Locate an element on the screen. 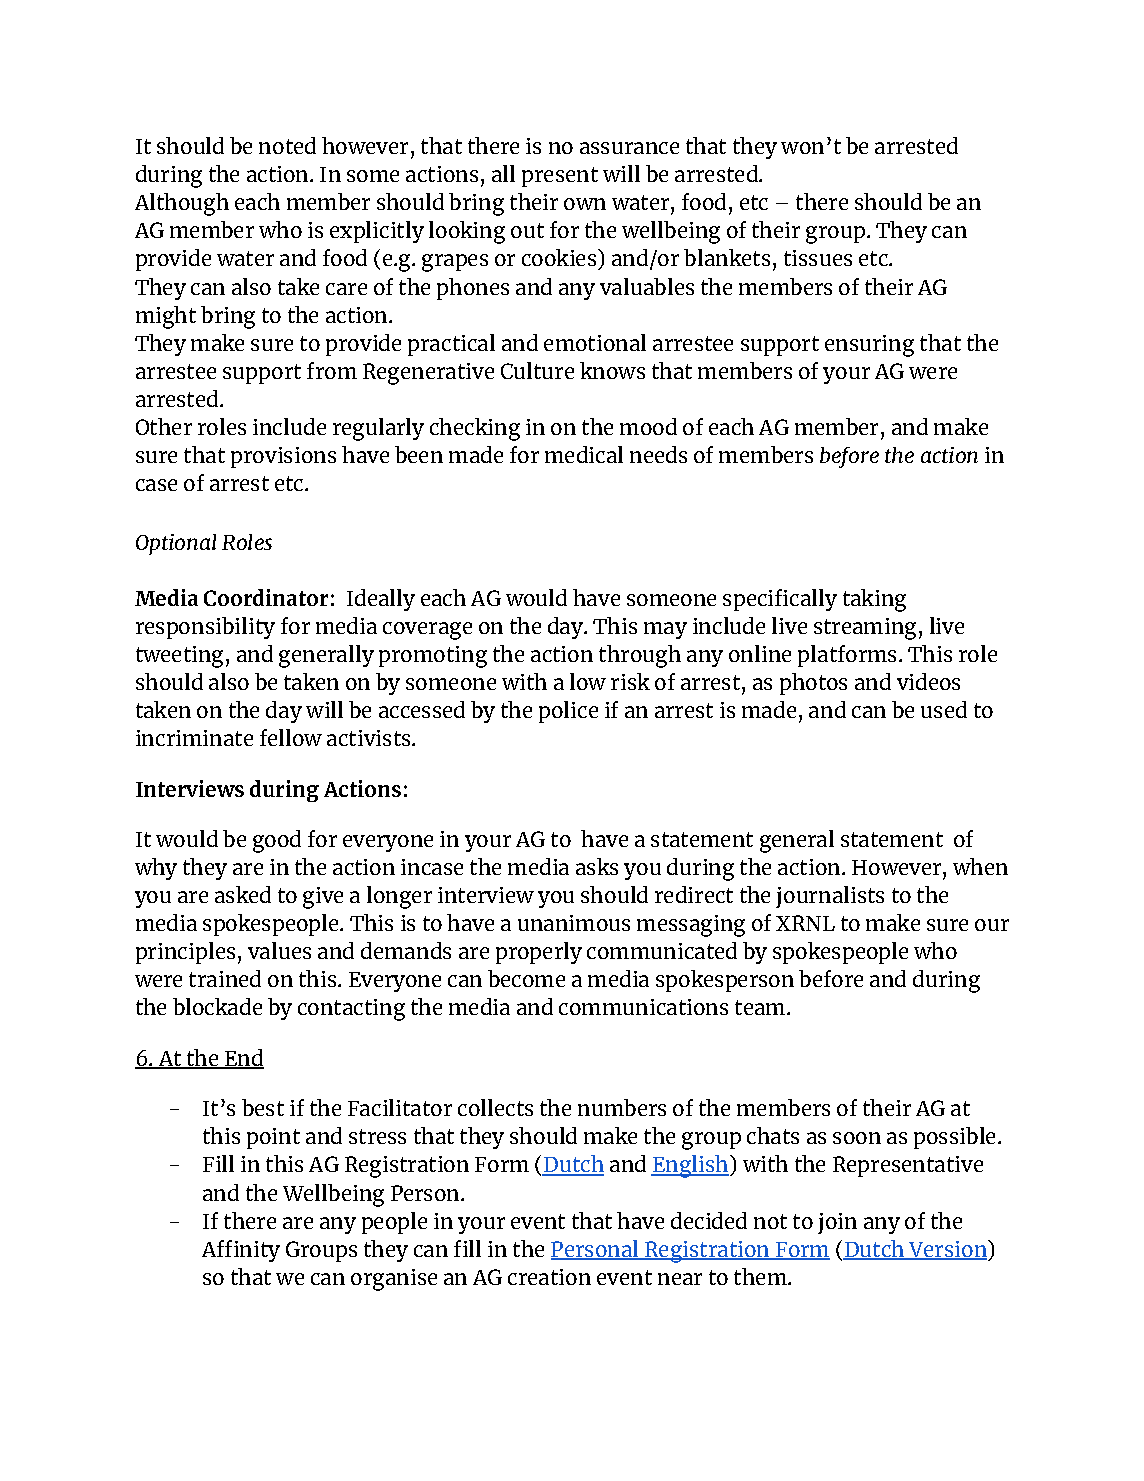 The width and height of the screenshot is (1144, 1481). Affinity is located at coordinates (241, 1251).
